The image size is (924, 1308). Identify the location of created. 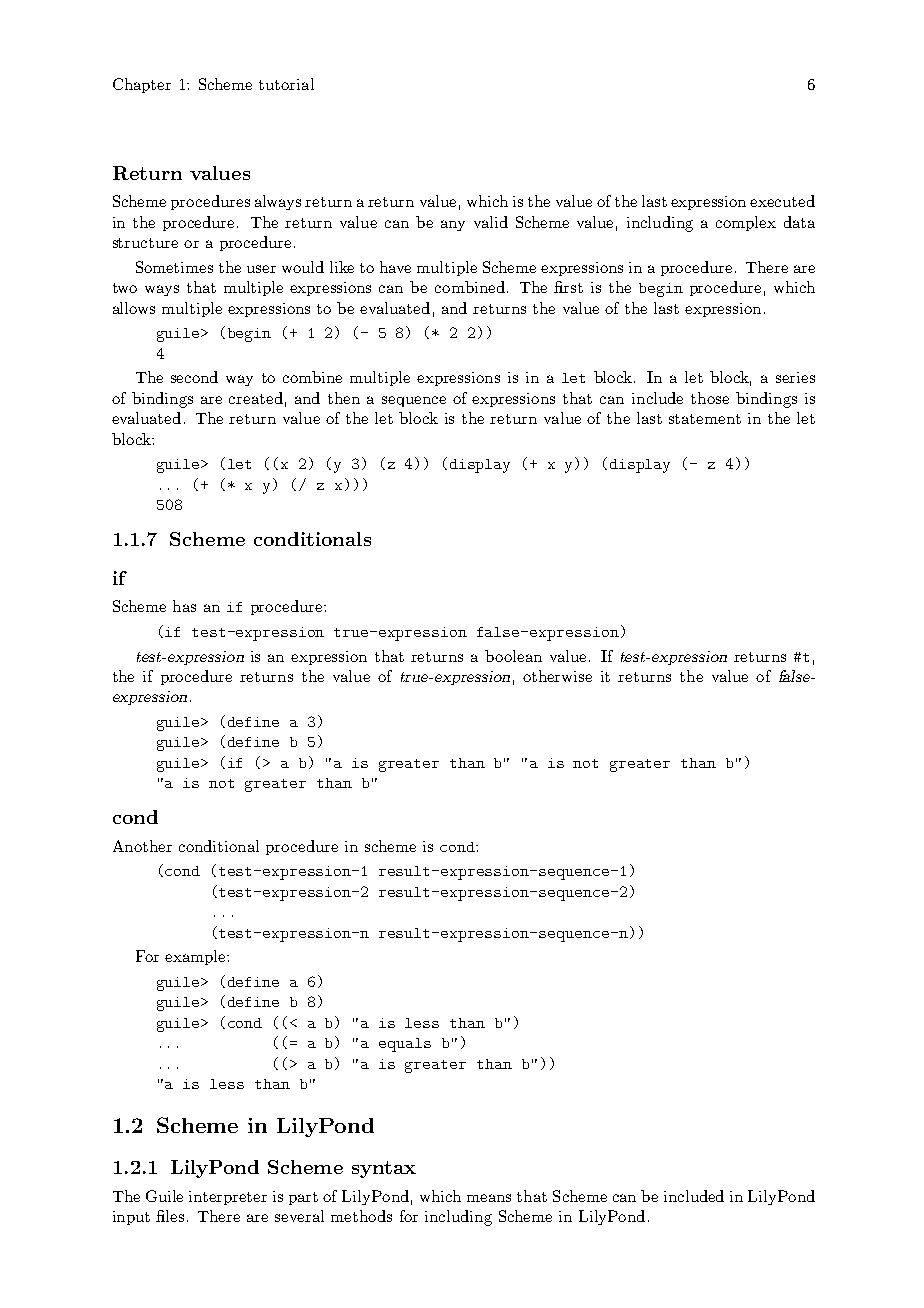
(256, 398).
